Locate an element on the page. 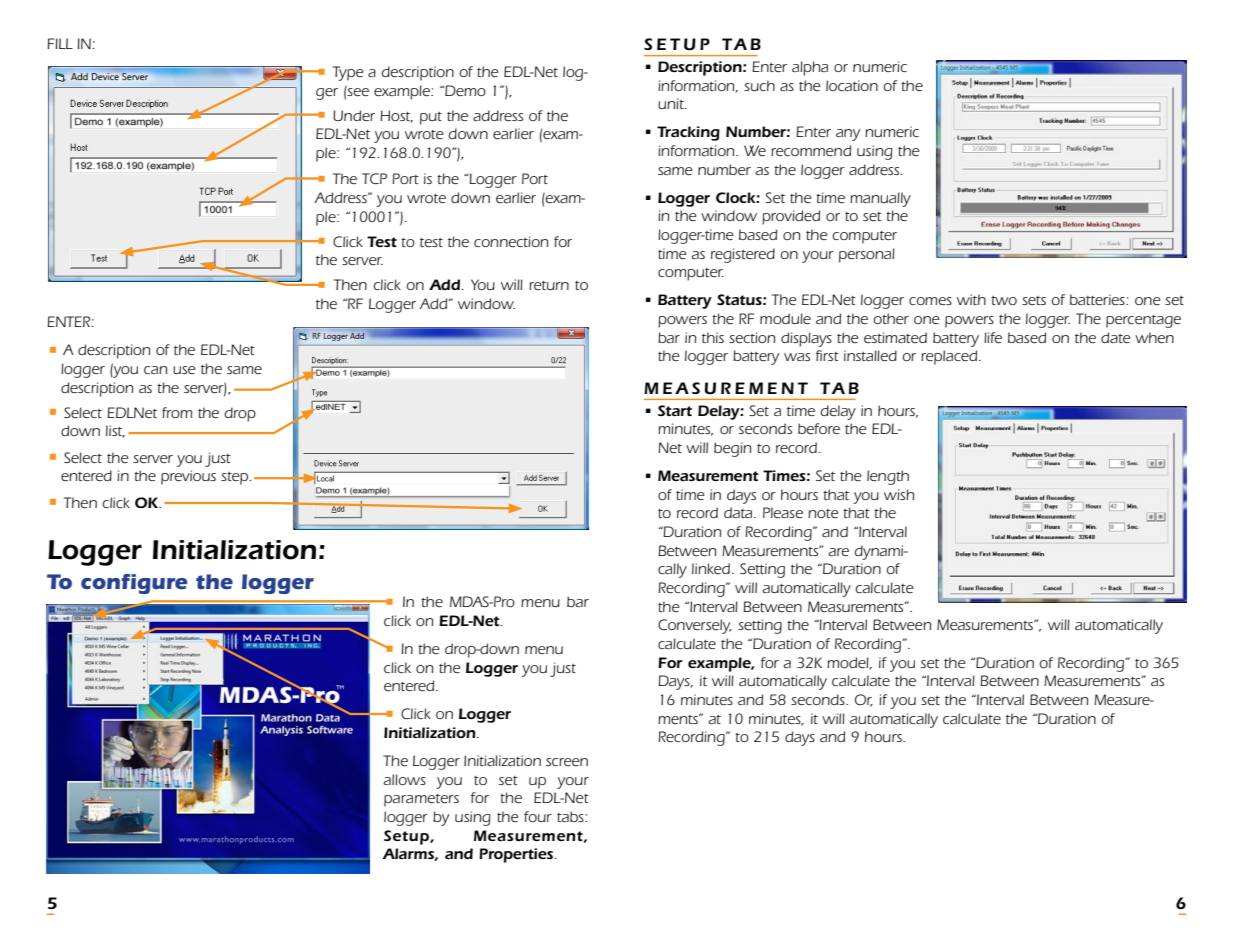 Image resolution: width=1233 pixels, height=952 pixels. FILL is located at coordinates (60, 43).
